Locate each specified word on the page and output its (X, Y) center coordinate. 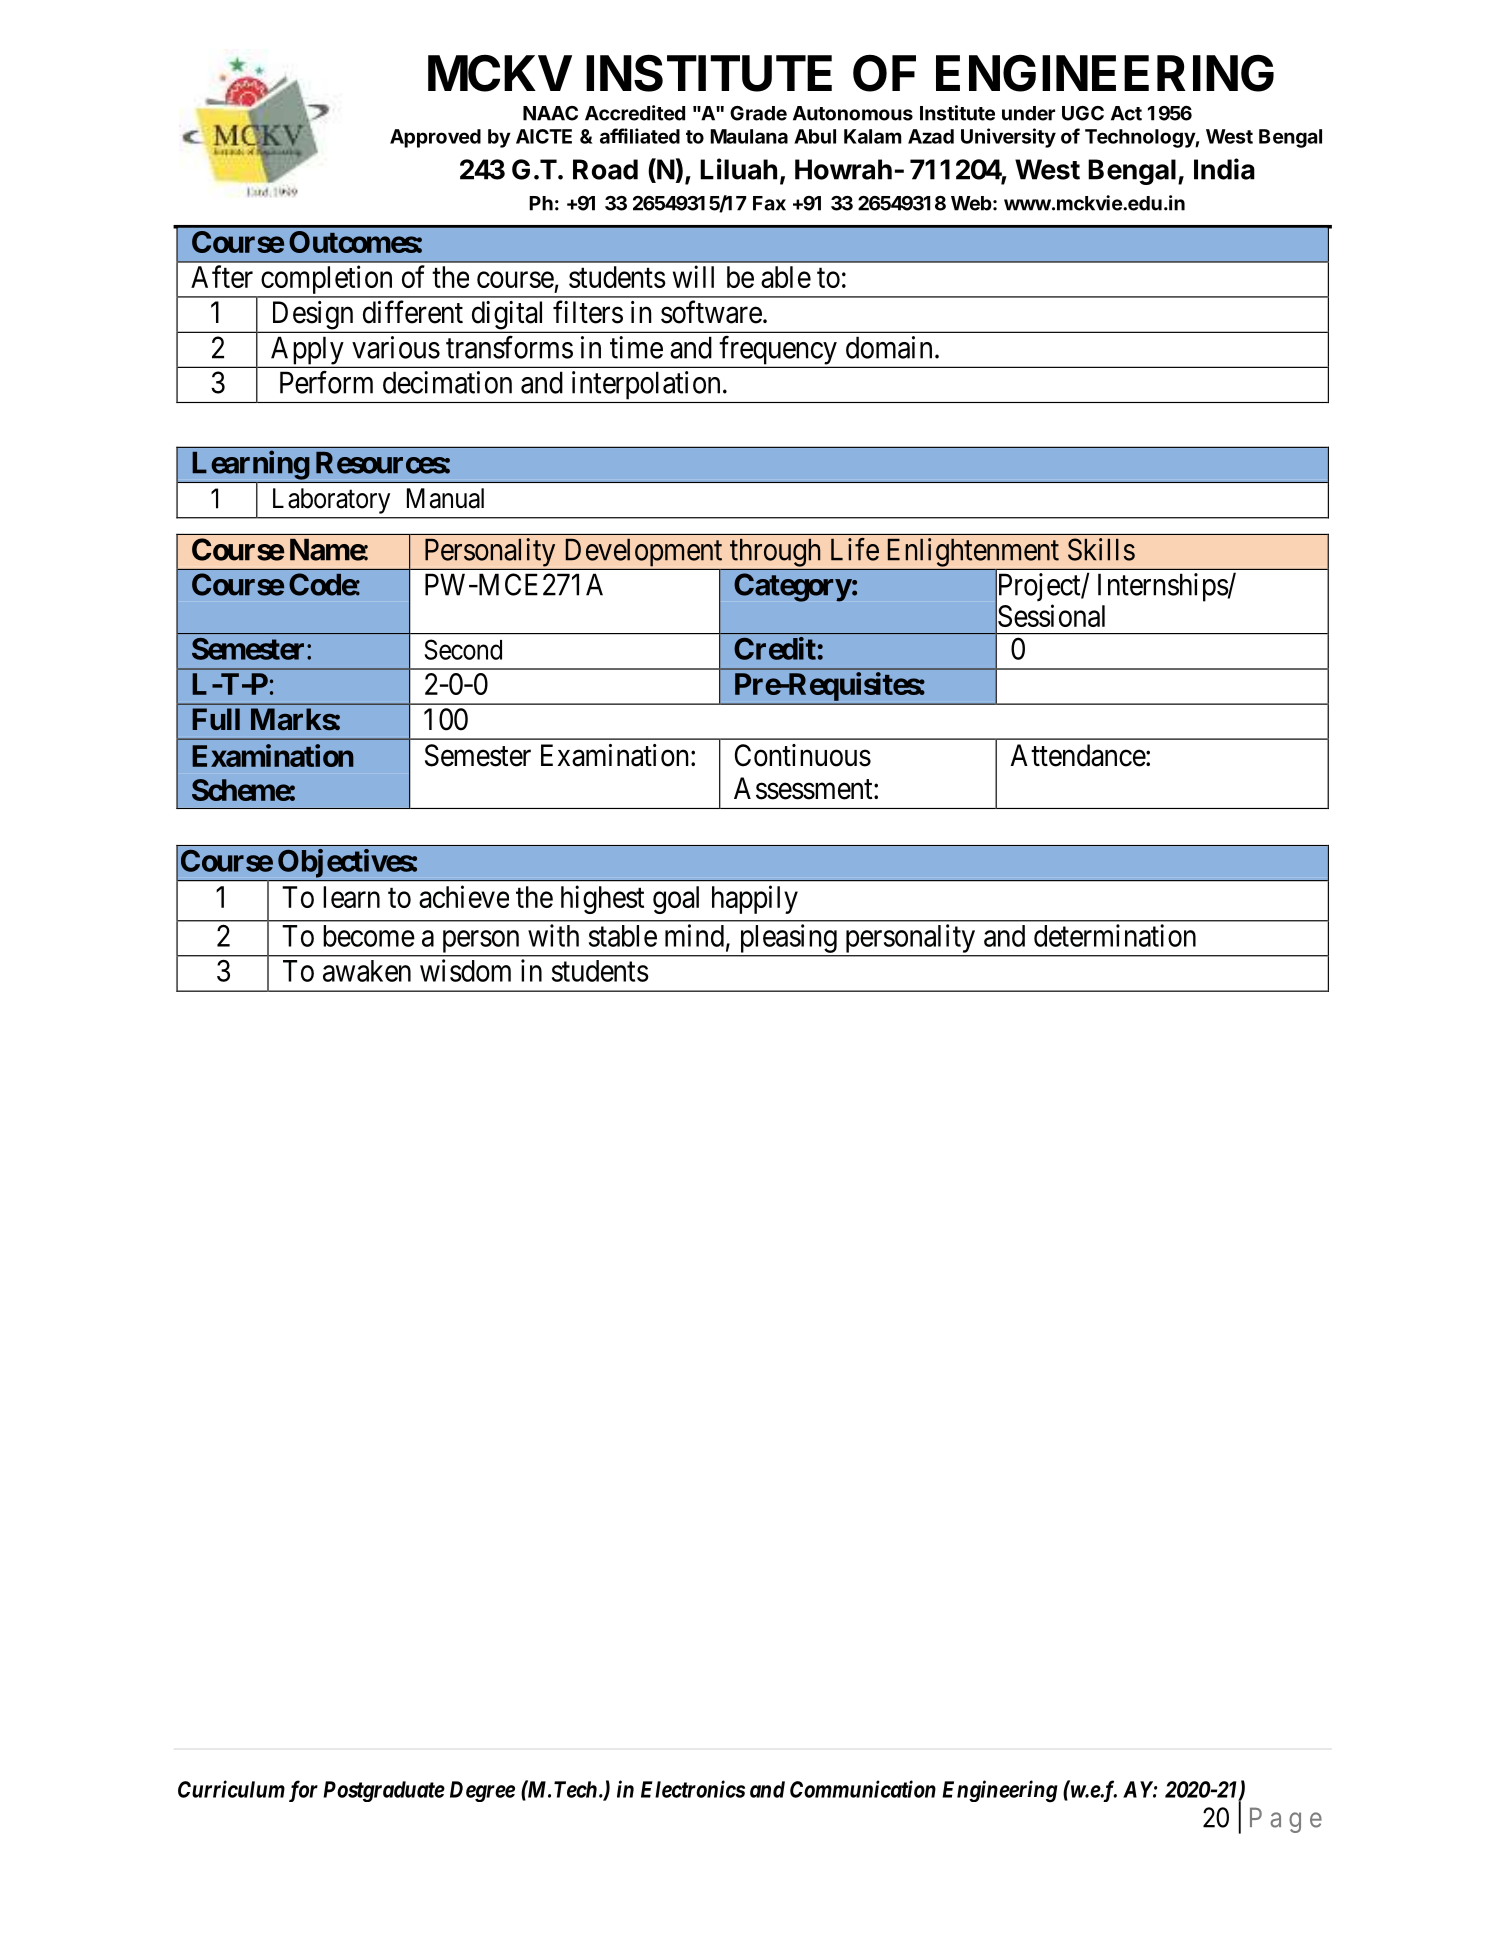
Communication (863, 1789)
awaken (367, 971)
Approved (435, 138)
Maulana (749, 136)
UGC (1083, 113)
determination (1115, 935)
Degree (482, 1791)
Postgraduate (384, 1791)
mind (694, 935)
